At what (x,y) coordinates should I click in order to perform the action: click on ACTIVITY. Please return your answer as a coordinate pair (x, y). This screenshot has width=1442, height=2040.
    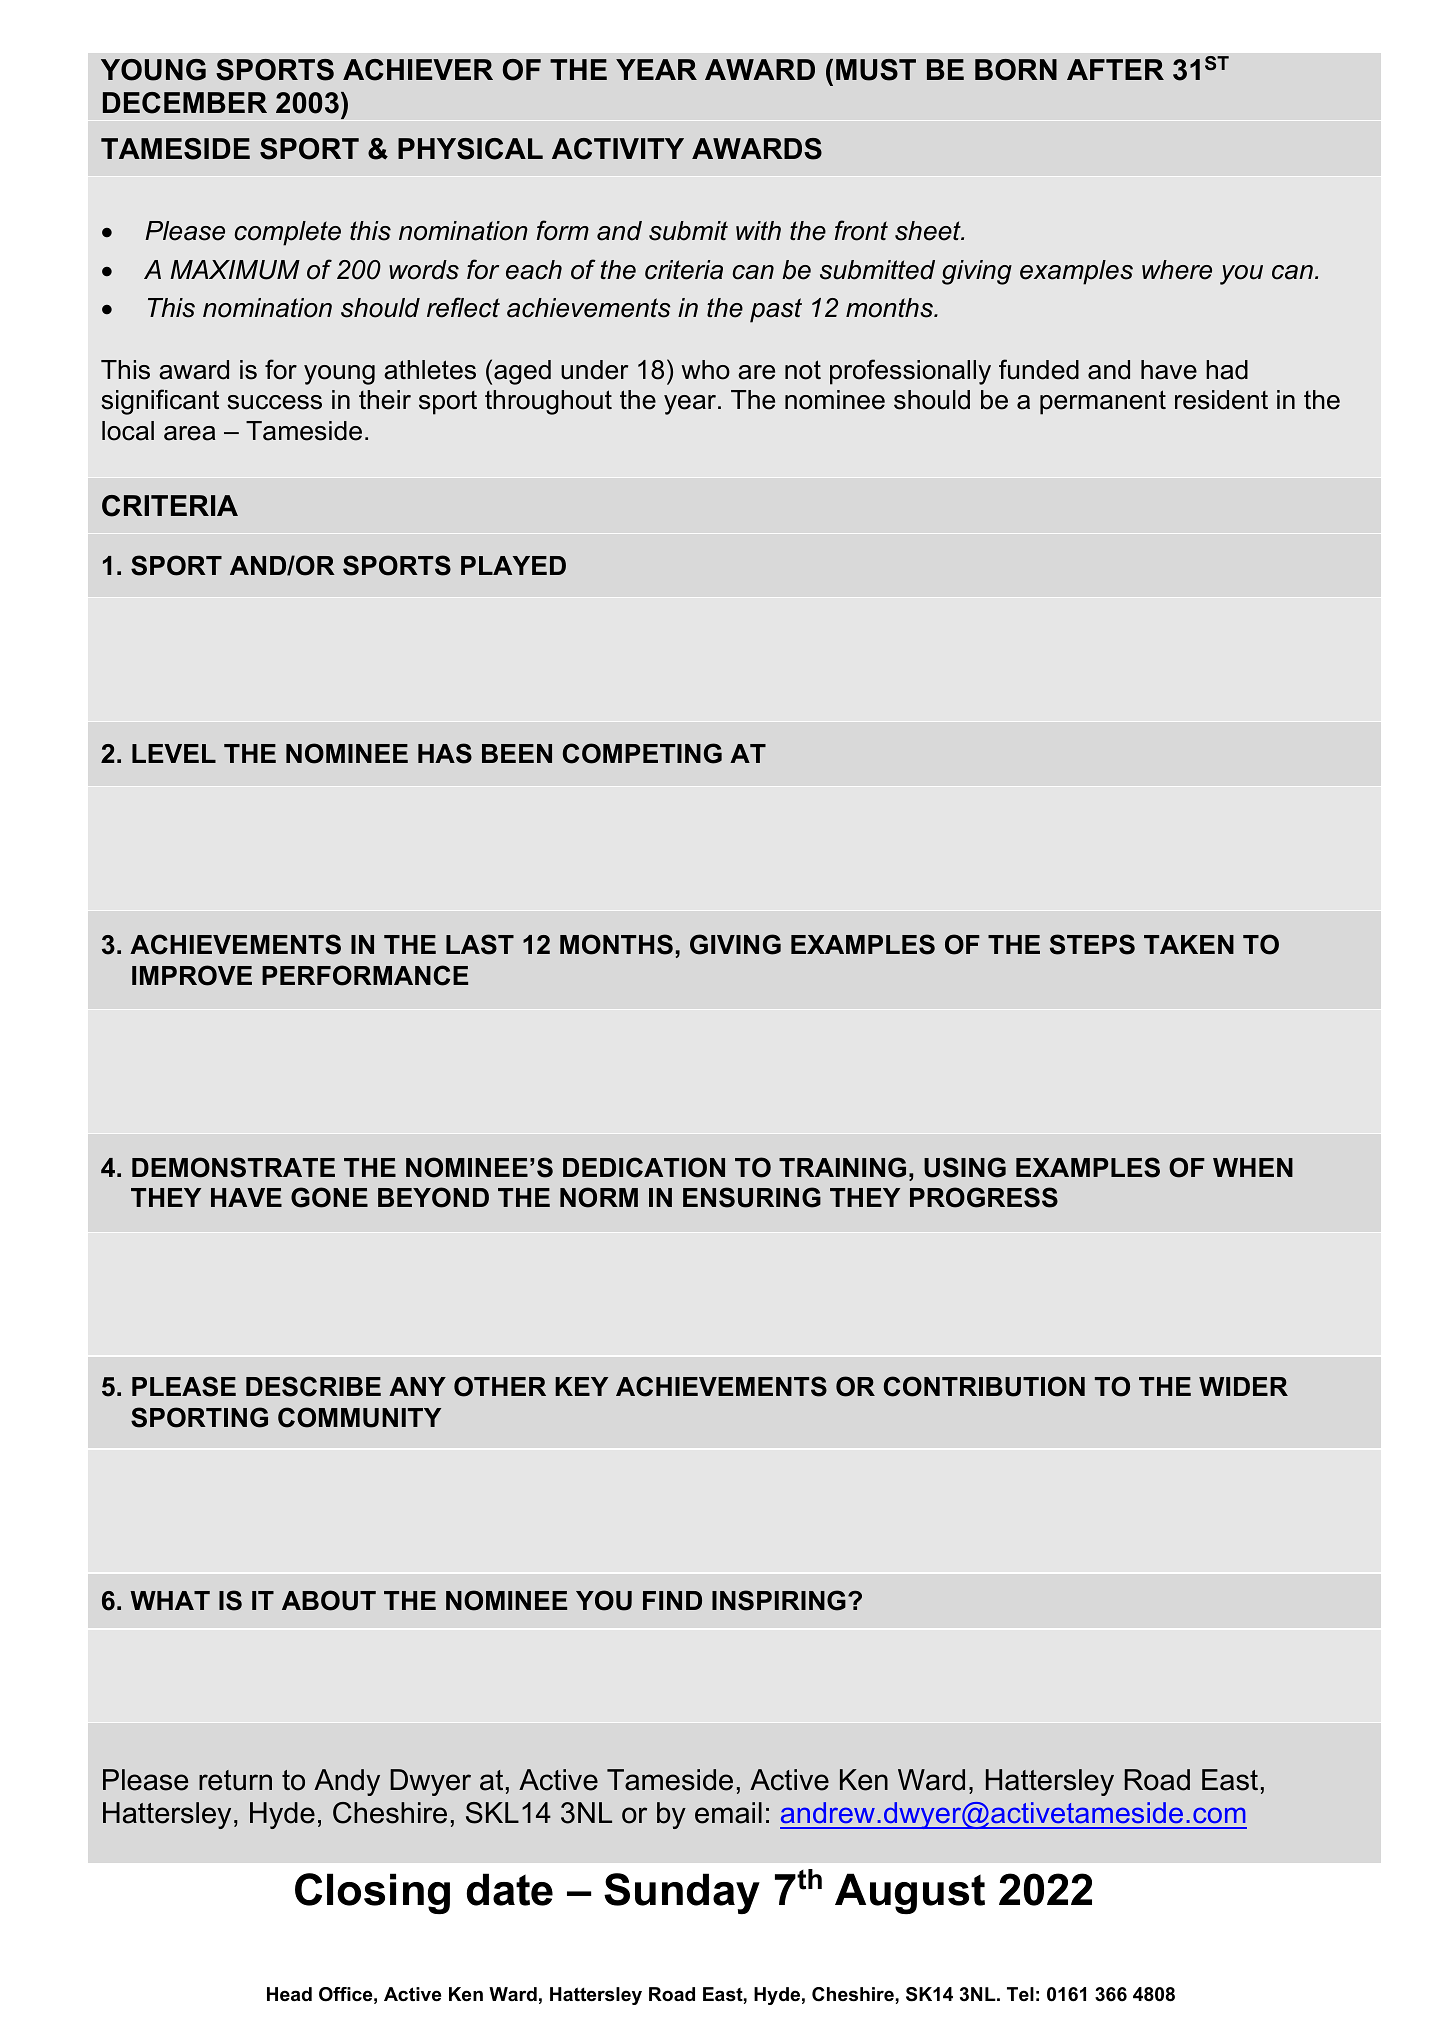
    Looking at the image, I should click on (618, 149).
